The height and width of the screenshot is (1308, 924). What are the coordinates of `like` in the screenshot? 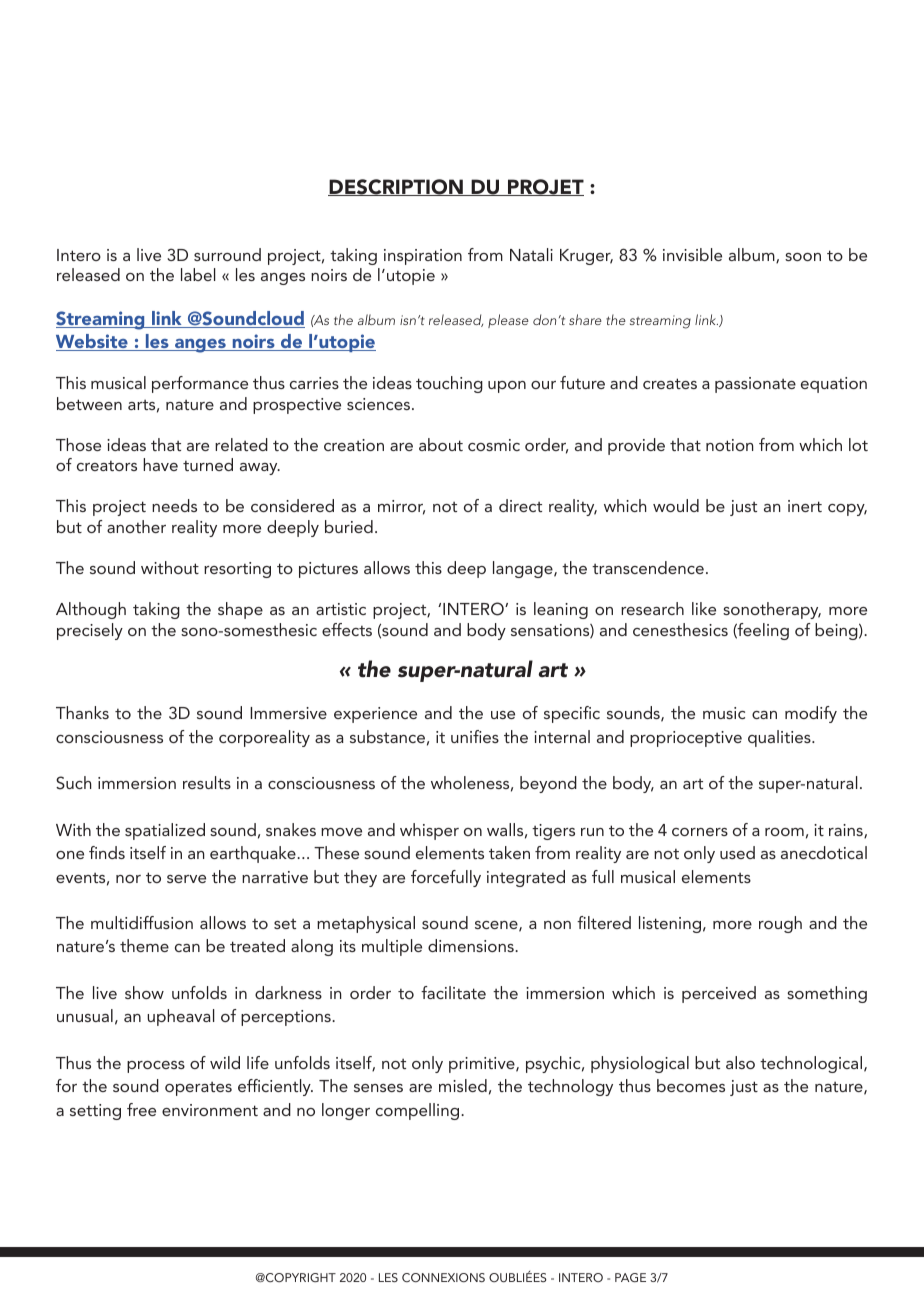 It's located at (704, 608).
